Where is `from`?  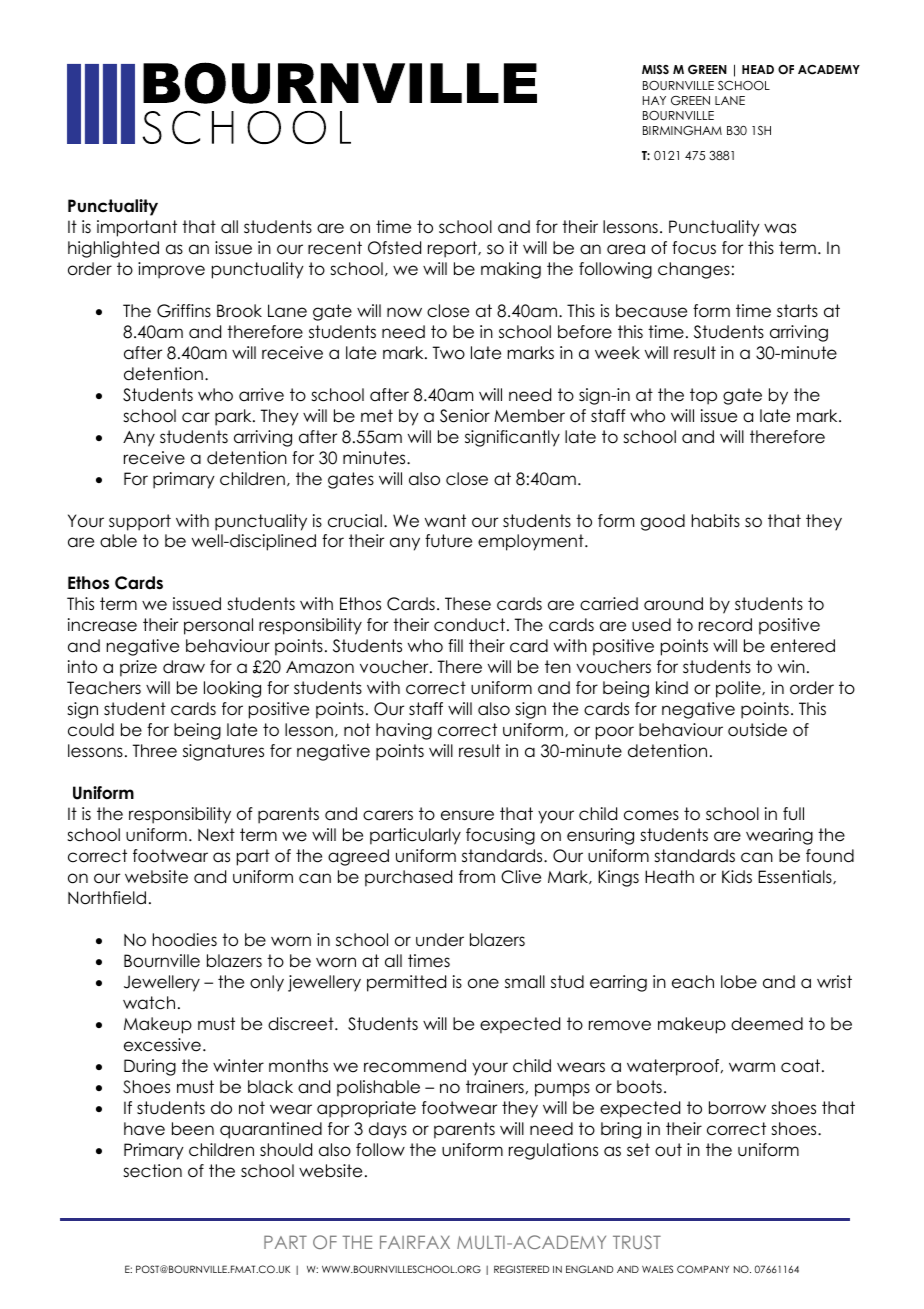
from is located at coordinates (477, 877).
